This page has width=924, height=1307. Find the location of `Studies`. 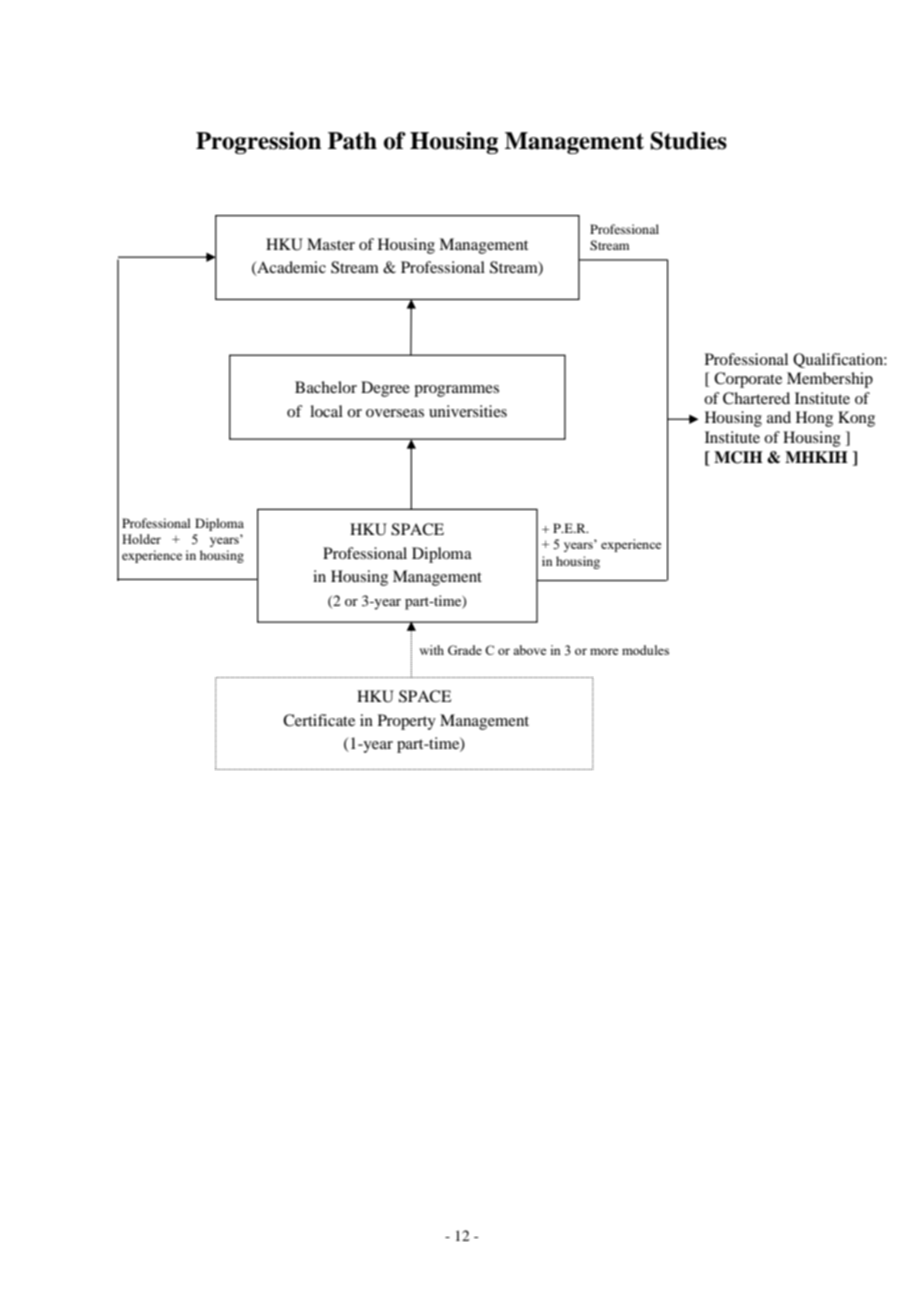

Studies is located at coordinates (688, 141).
